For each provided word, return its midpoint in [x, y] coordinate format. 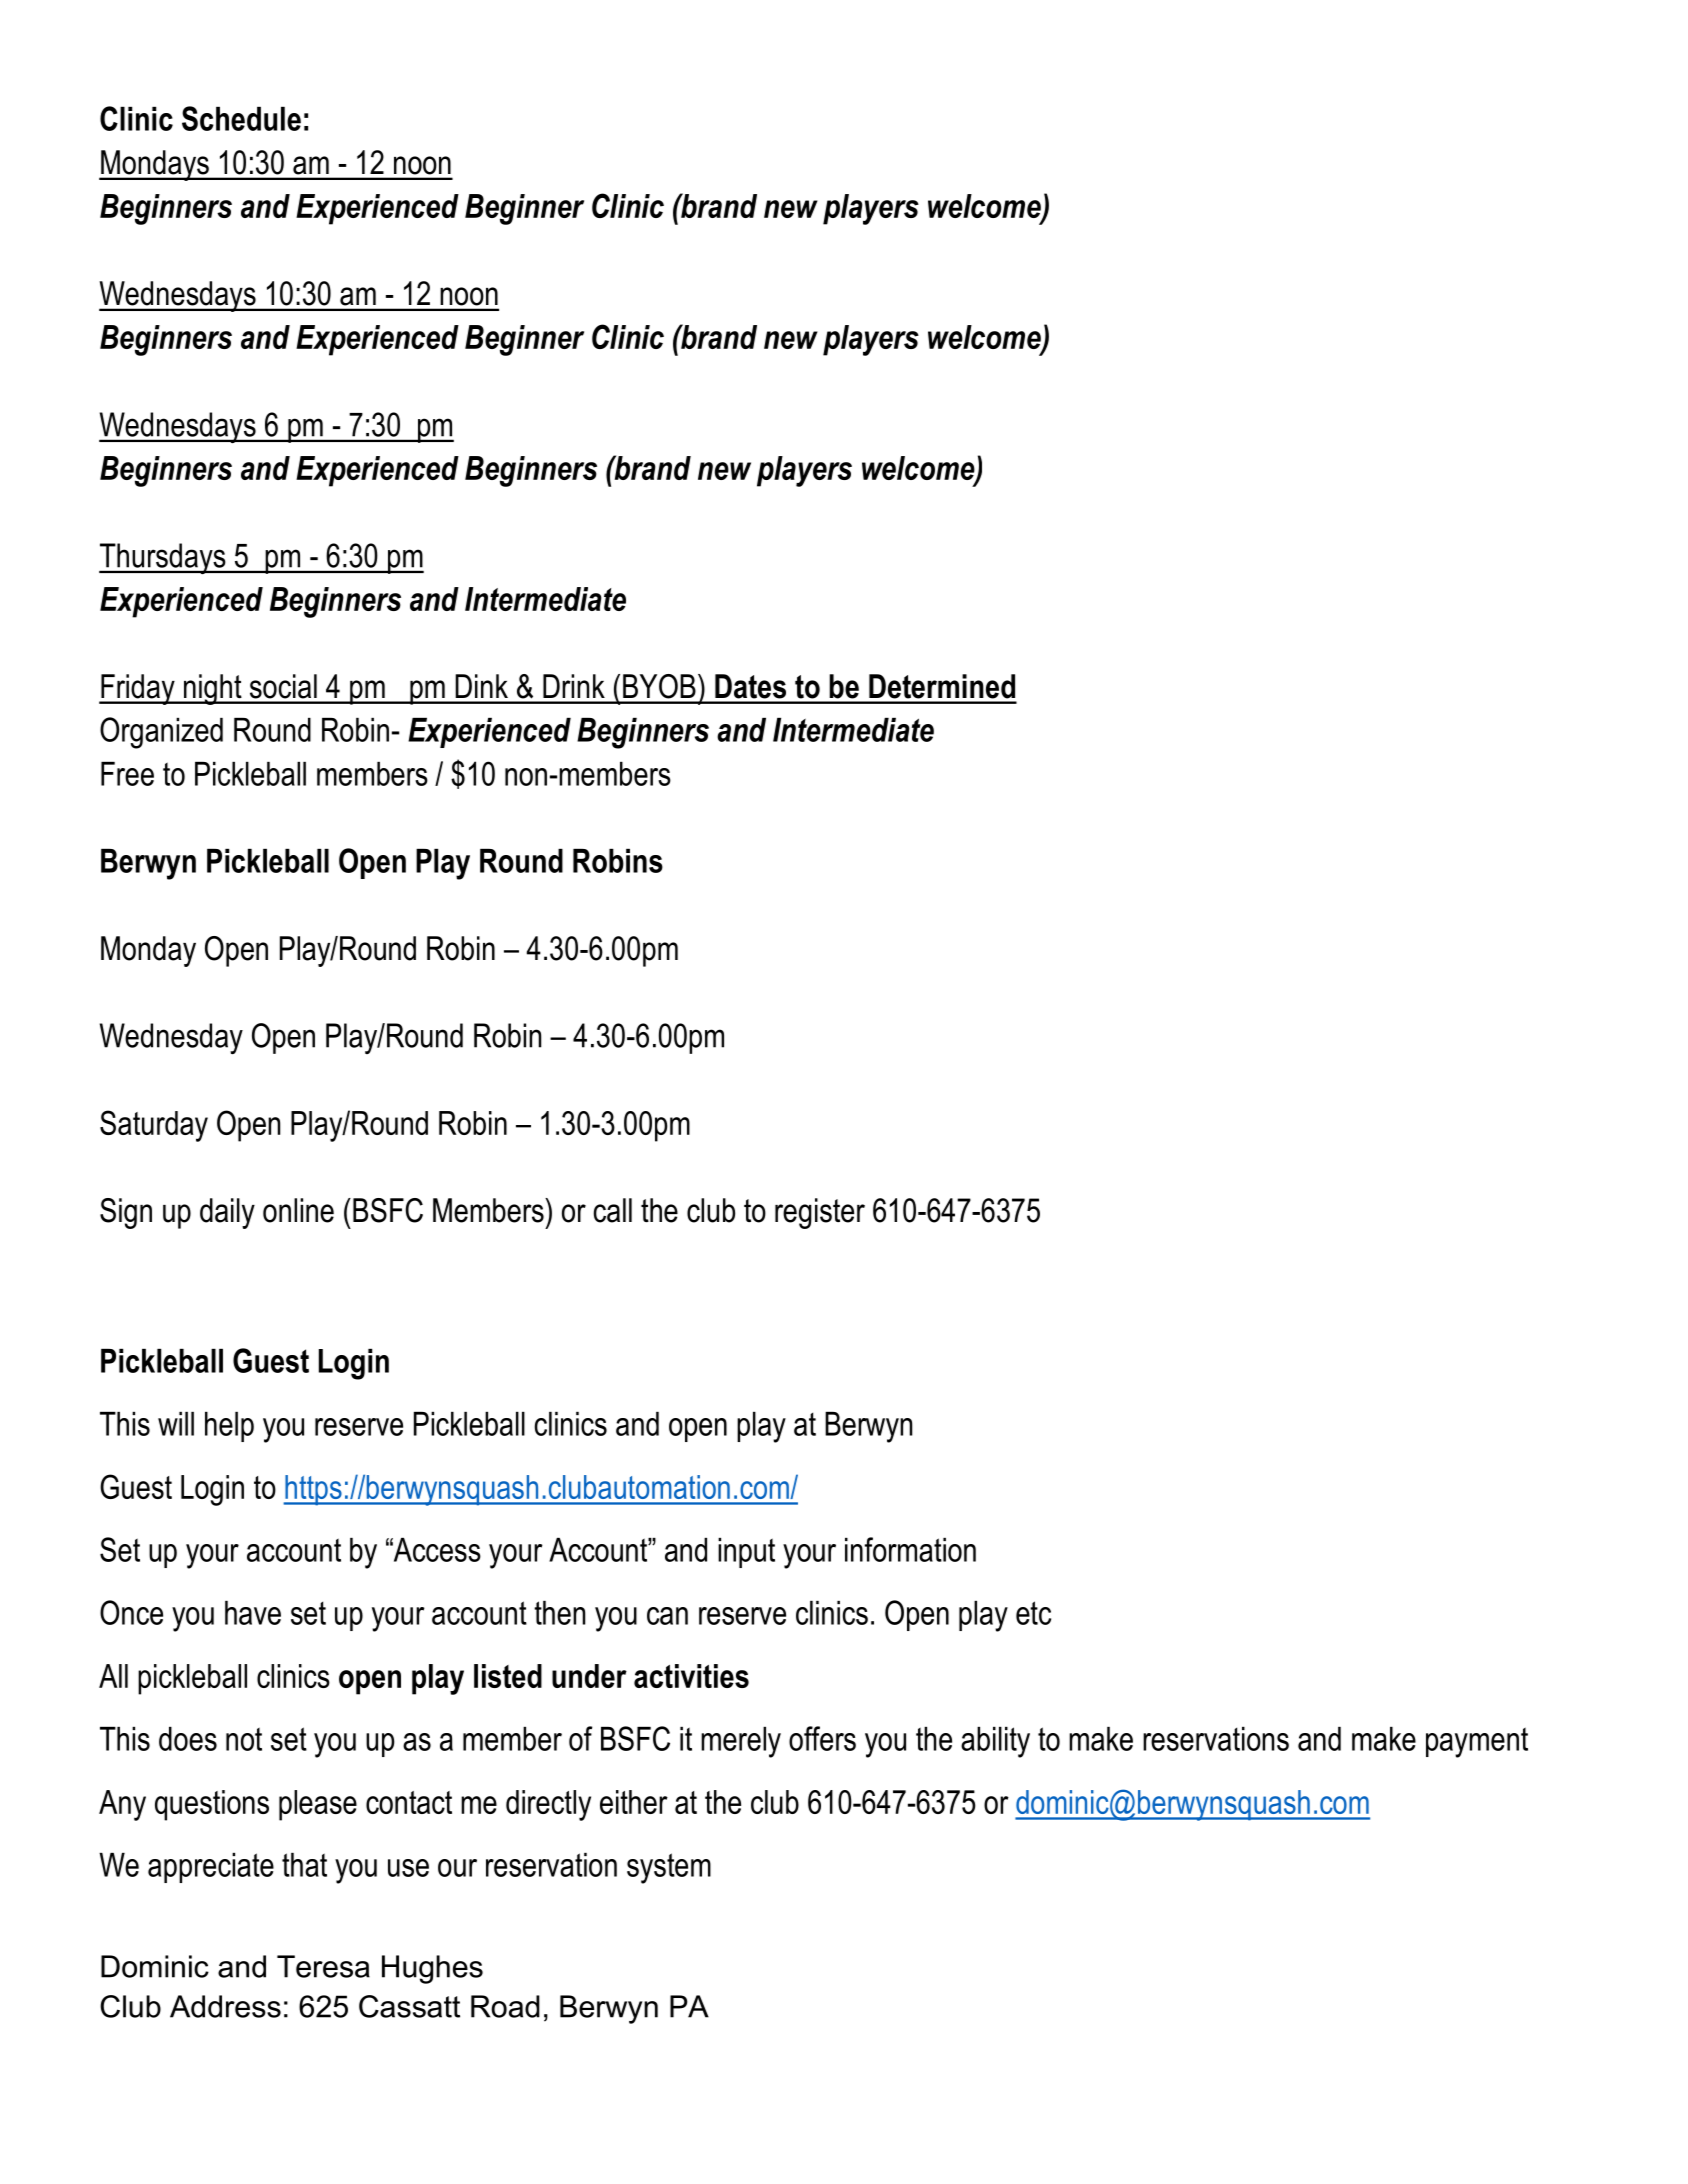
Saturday [154, 1126]
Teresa [323, 1966]
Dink [481, 686]
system [669, 1868]
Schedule [241, 118]
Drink [574, 686]
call [613, 1210]
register [820, 1213]
